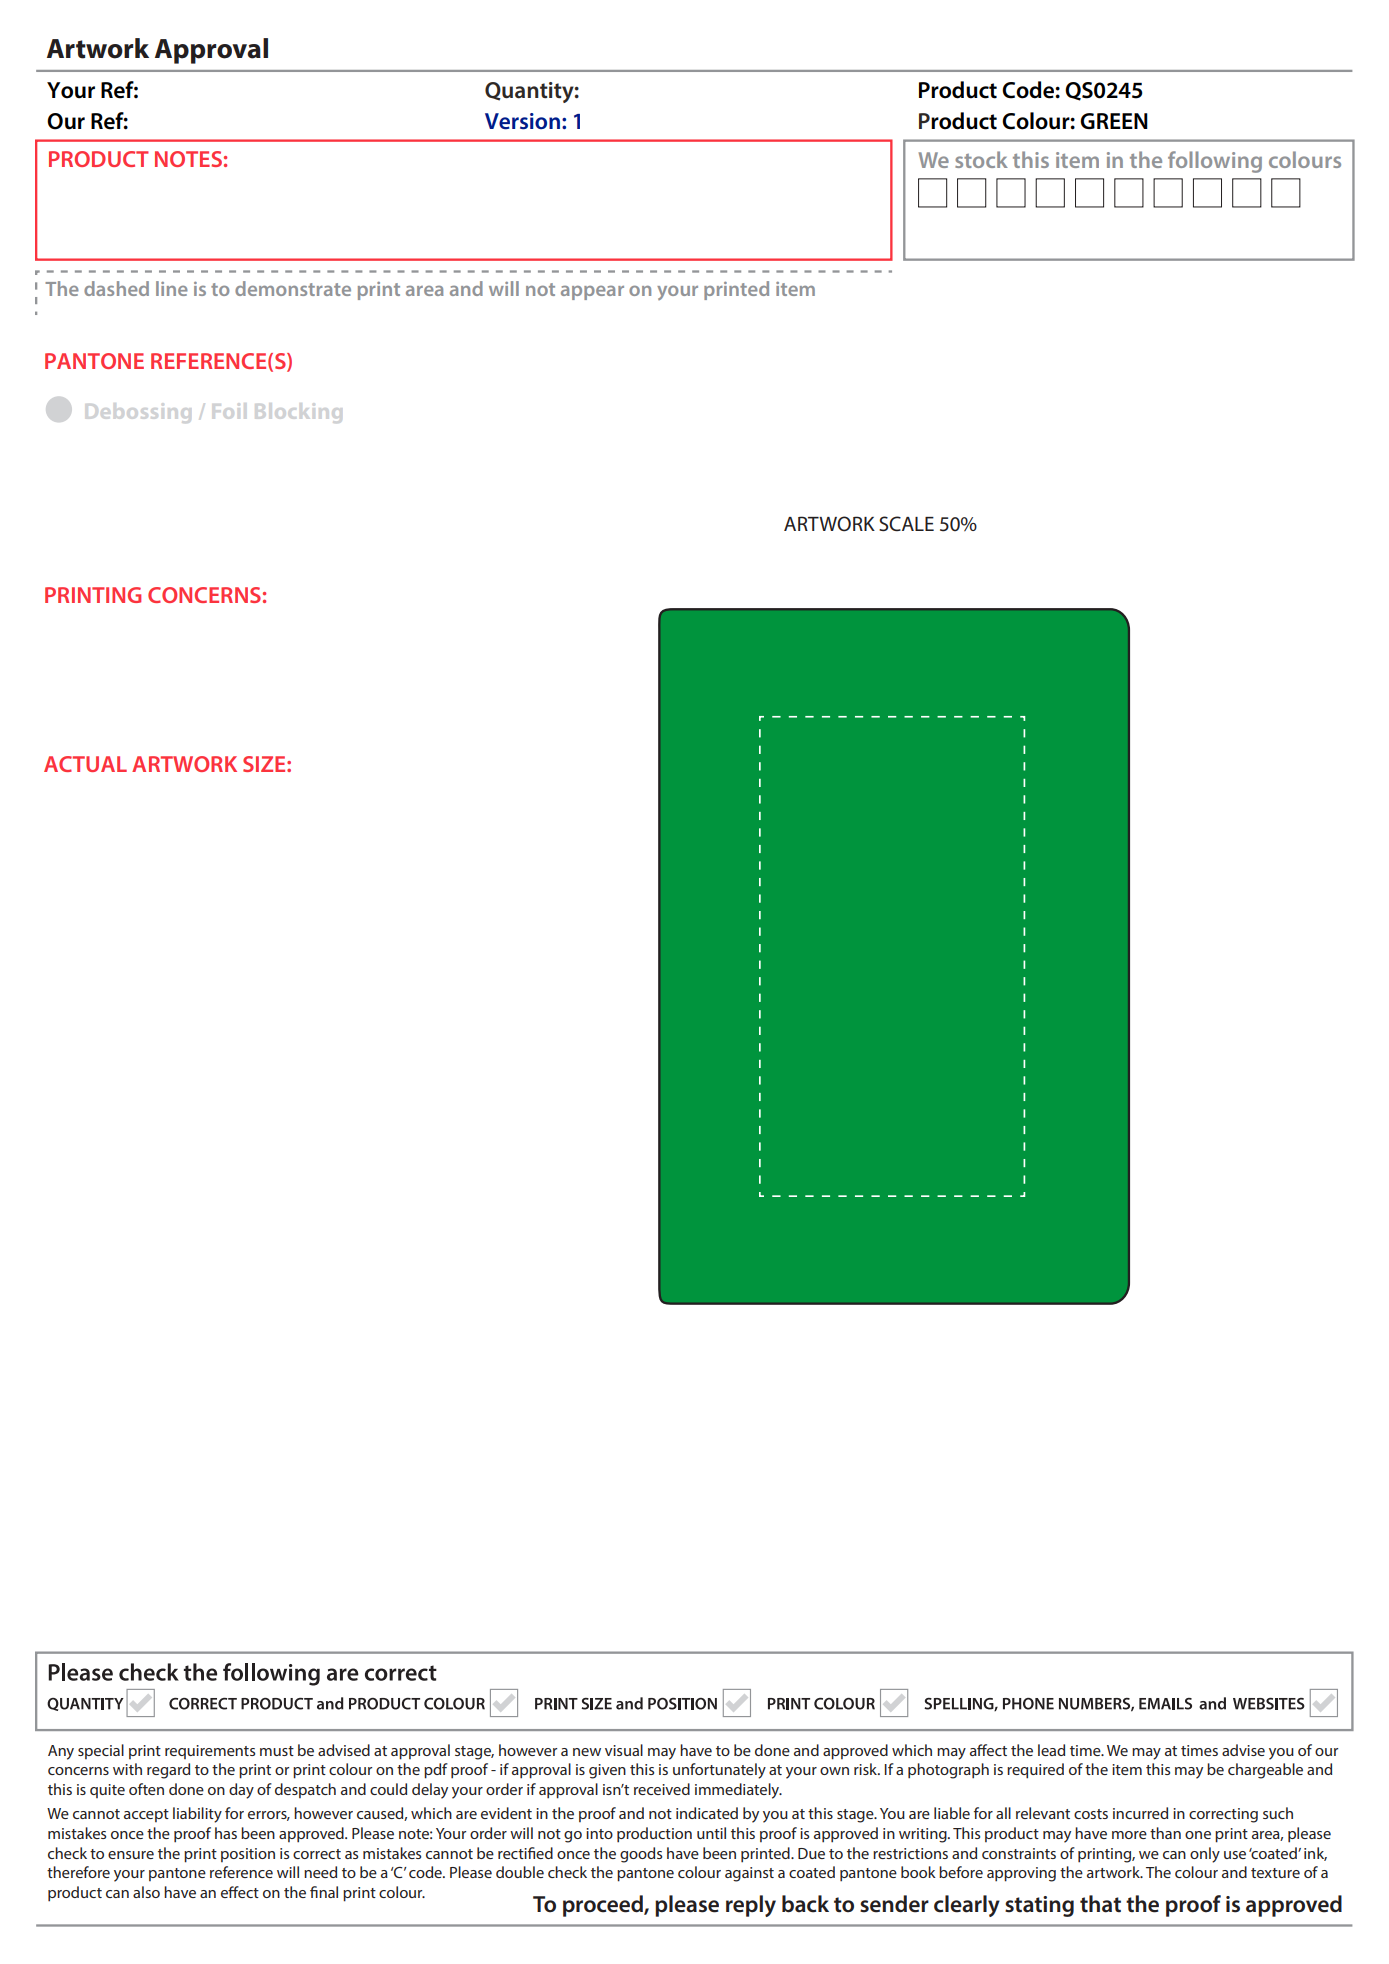  What do you see at coordinates (1165, 1833) in the page?
I see `than` at bounding box center [1165, 1833].
